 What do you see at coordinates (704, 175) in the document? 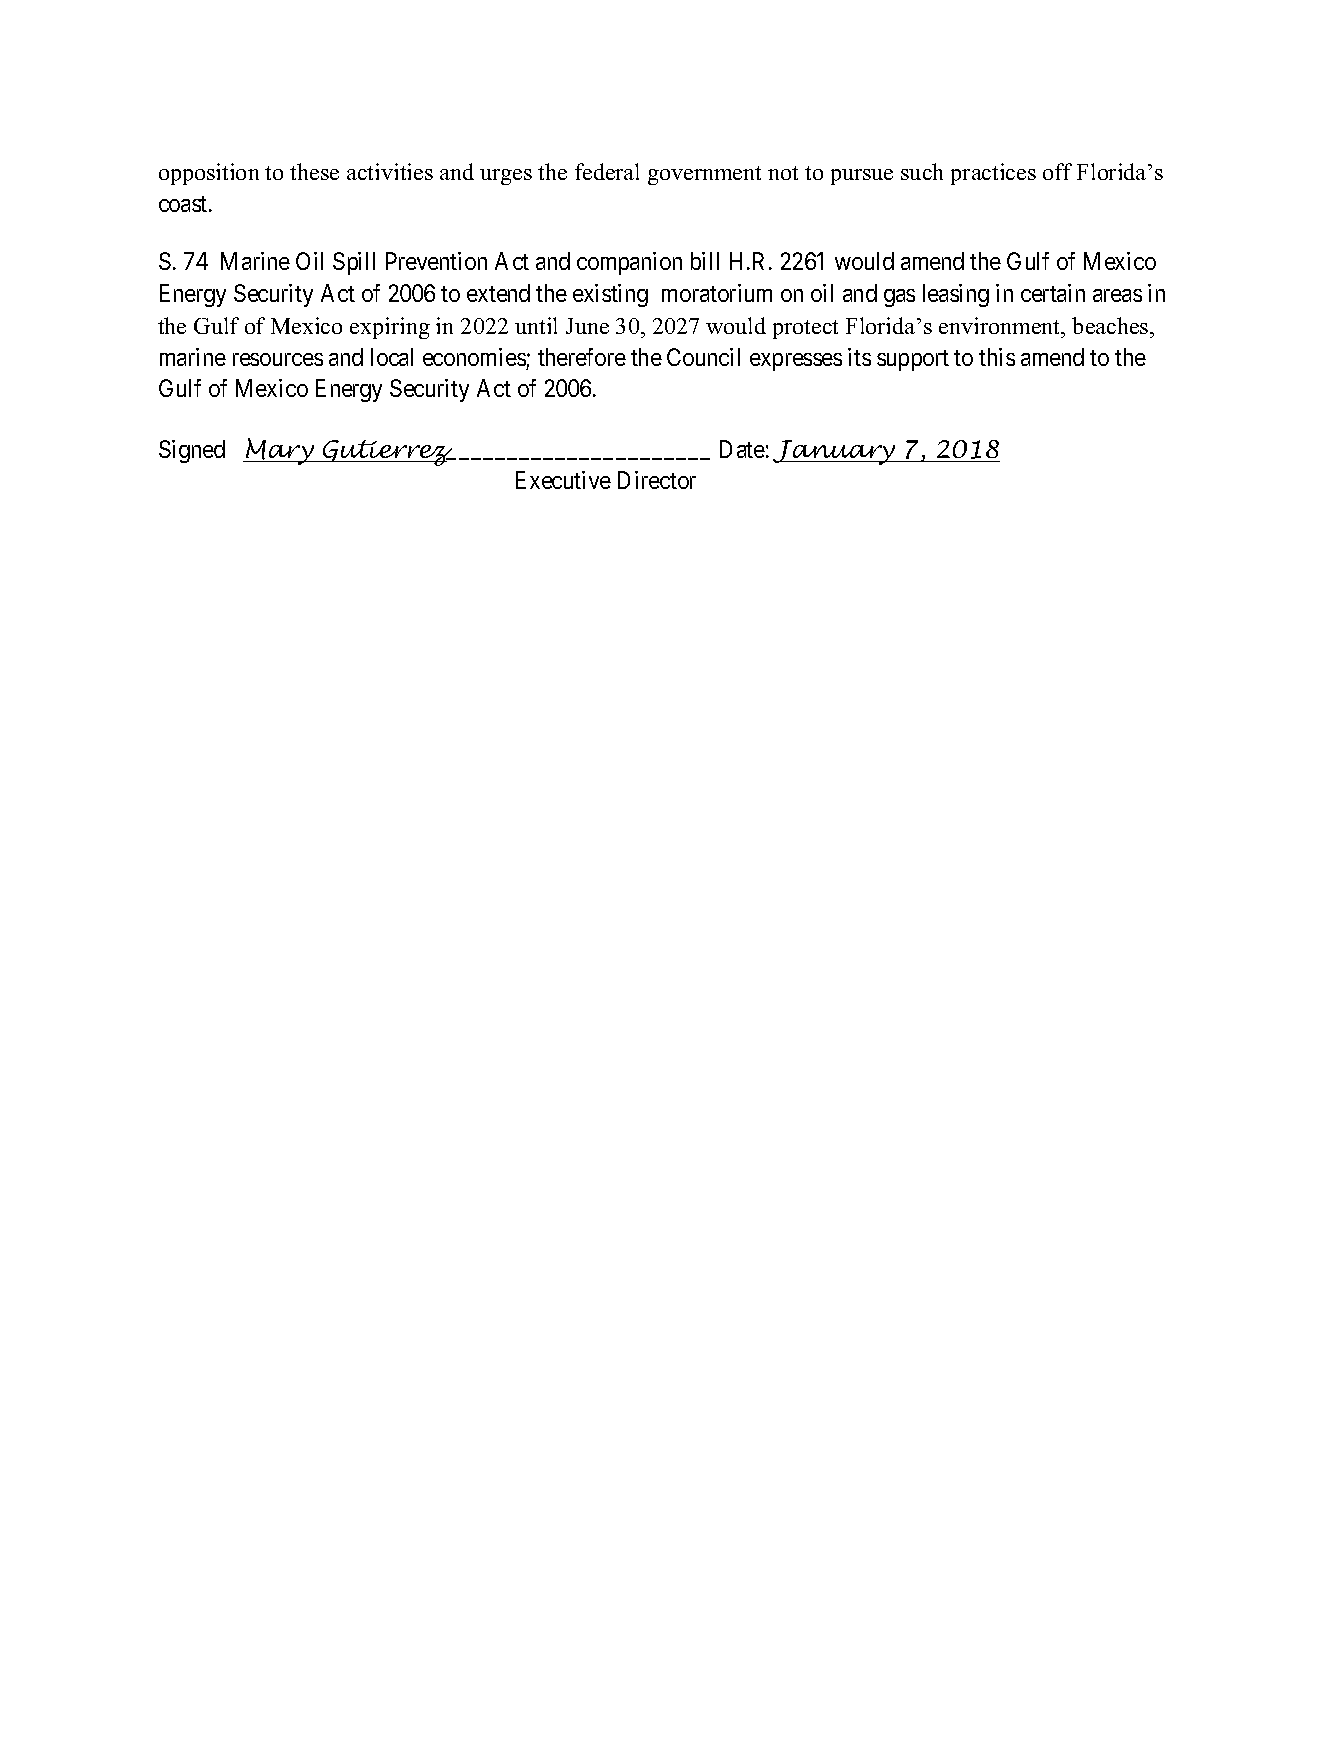
I see `government` at bounding box center [704, 175].
